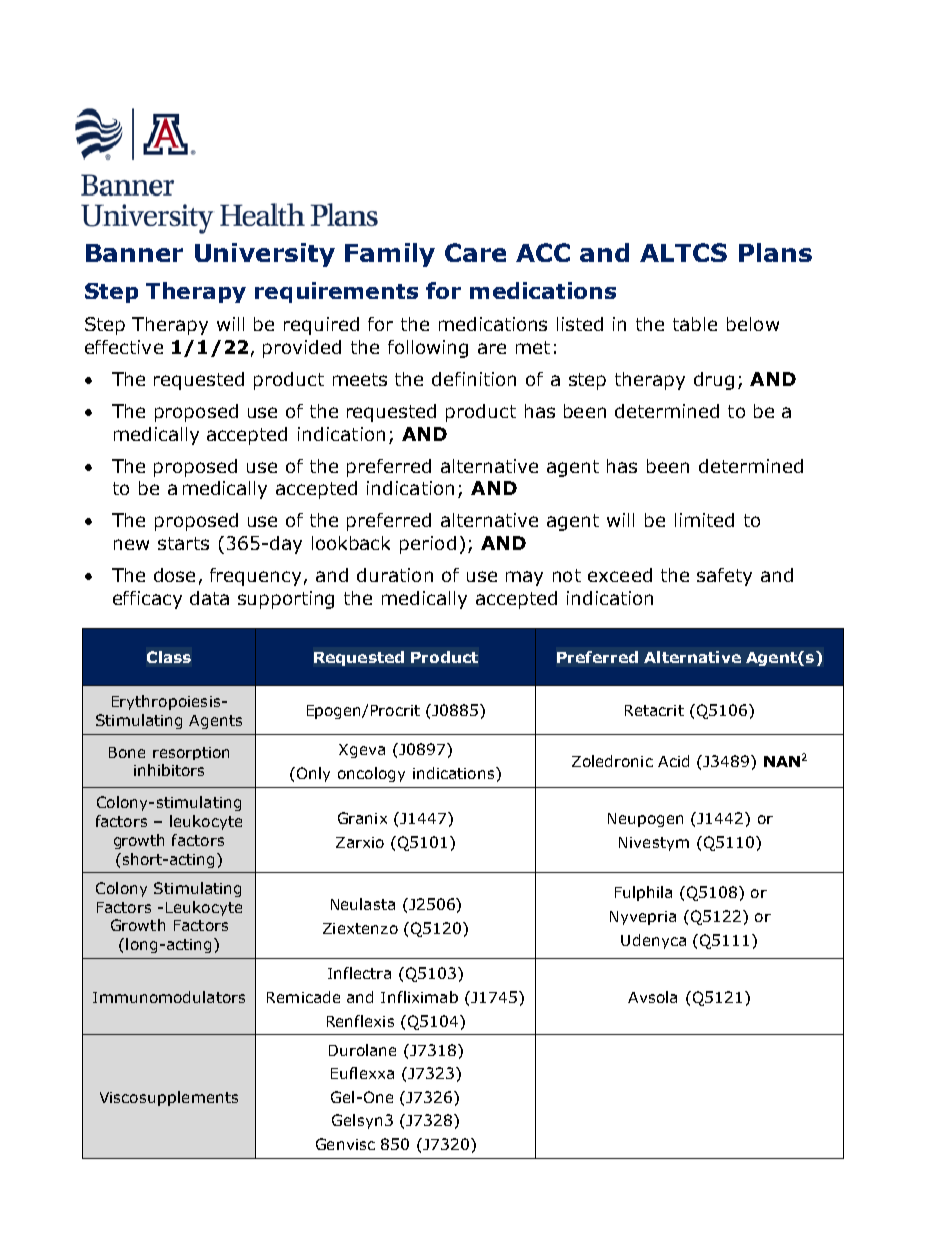 This screenshot has width=952, height=1233. I want to click on Plans, so click(775, 252).
